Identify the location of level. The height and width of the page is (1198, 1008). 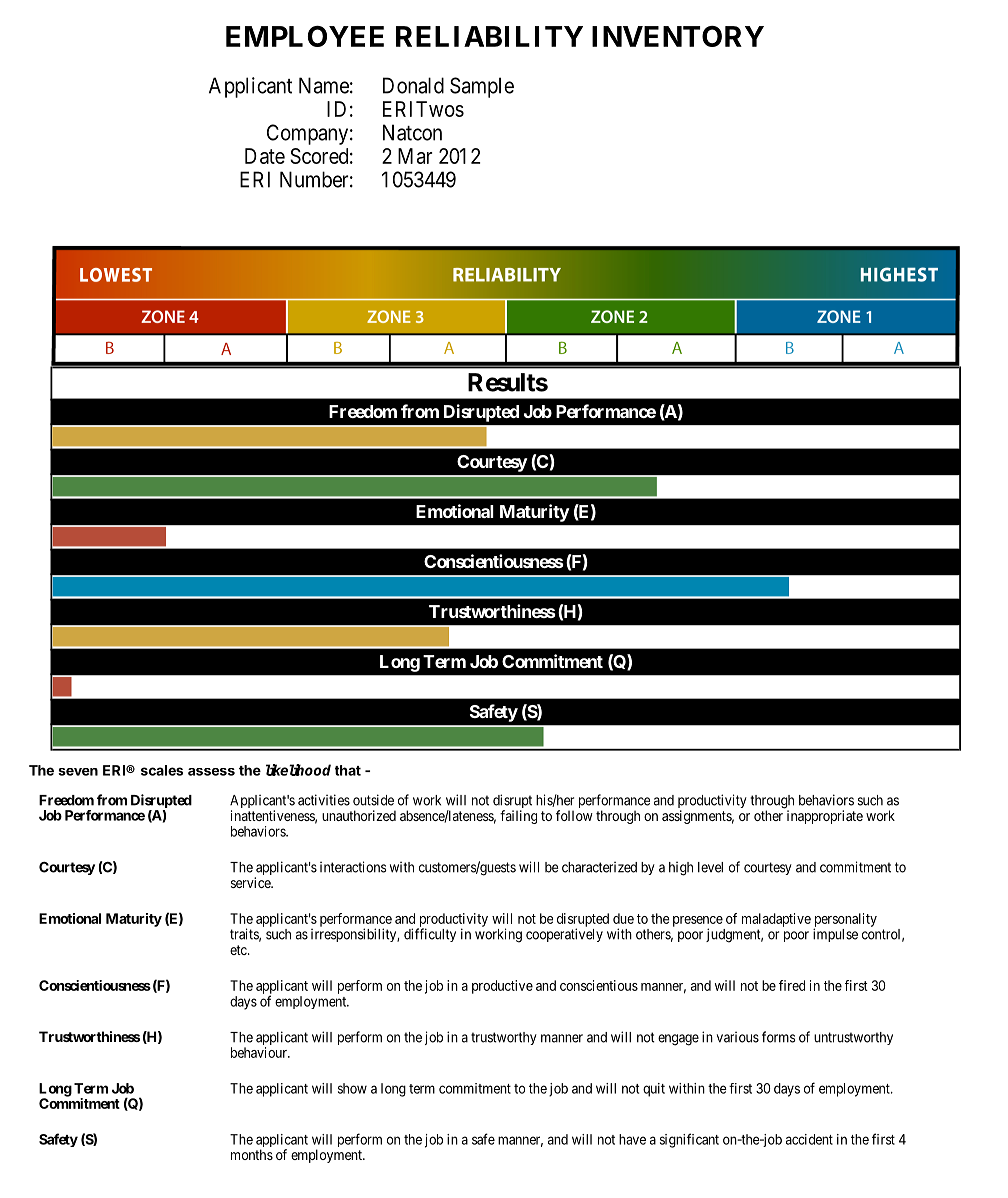
(710, 867).
